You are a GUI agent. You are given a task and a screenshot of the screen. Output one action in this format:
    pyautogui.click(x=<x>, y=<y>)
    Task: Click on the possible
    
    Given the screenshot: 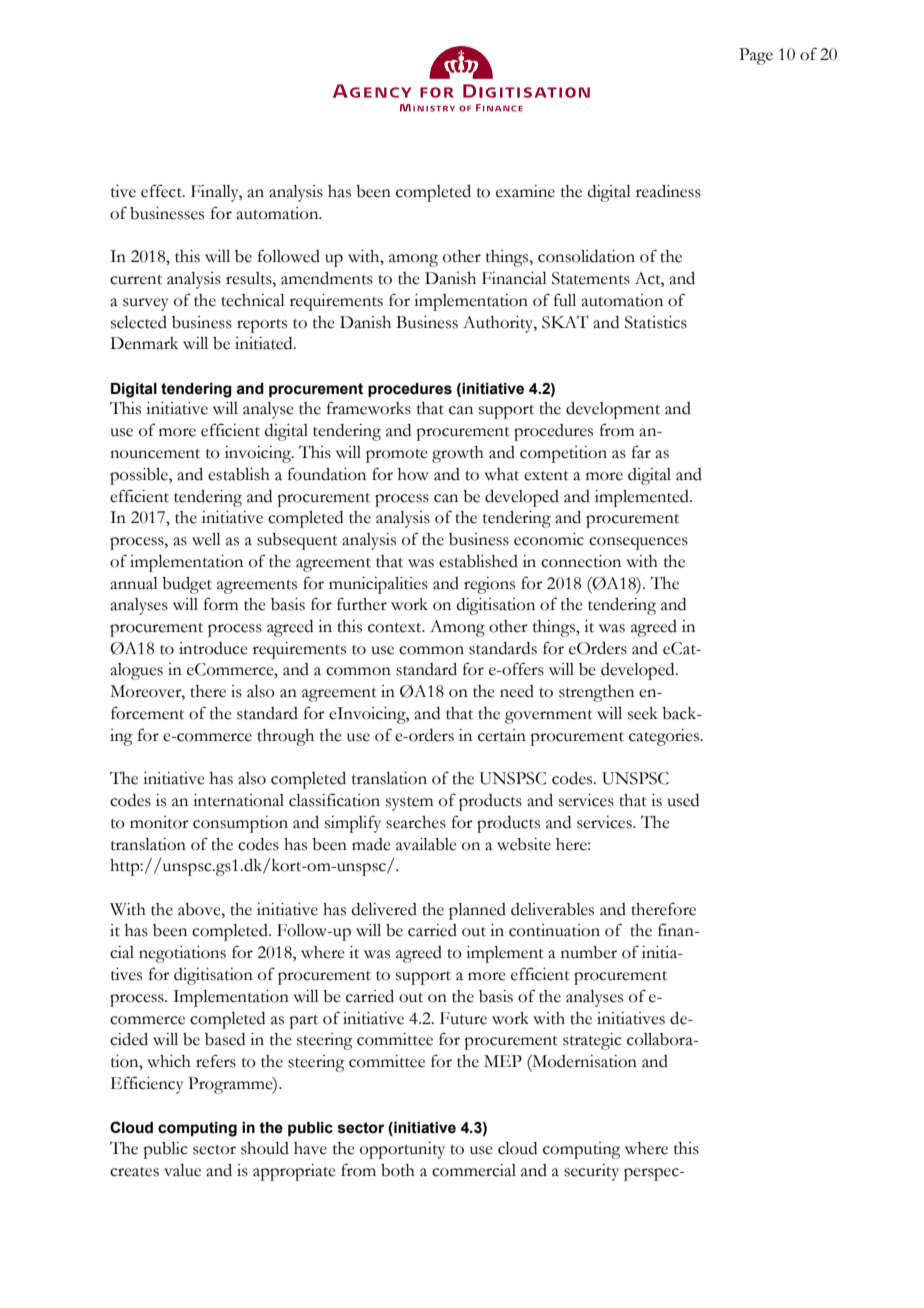 What is the action you would take?
    pyautogui.click(x=140, y=476)
